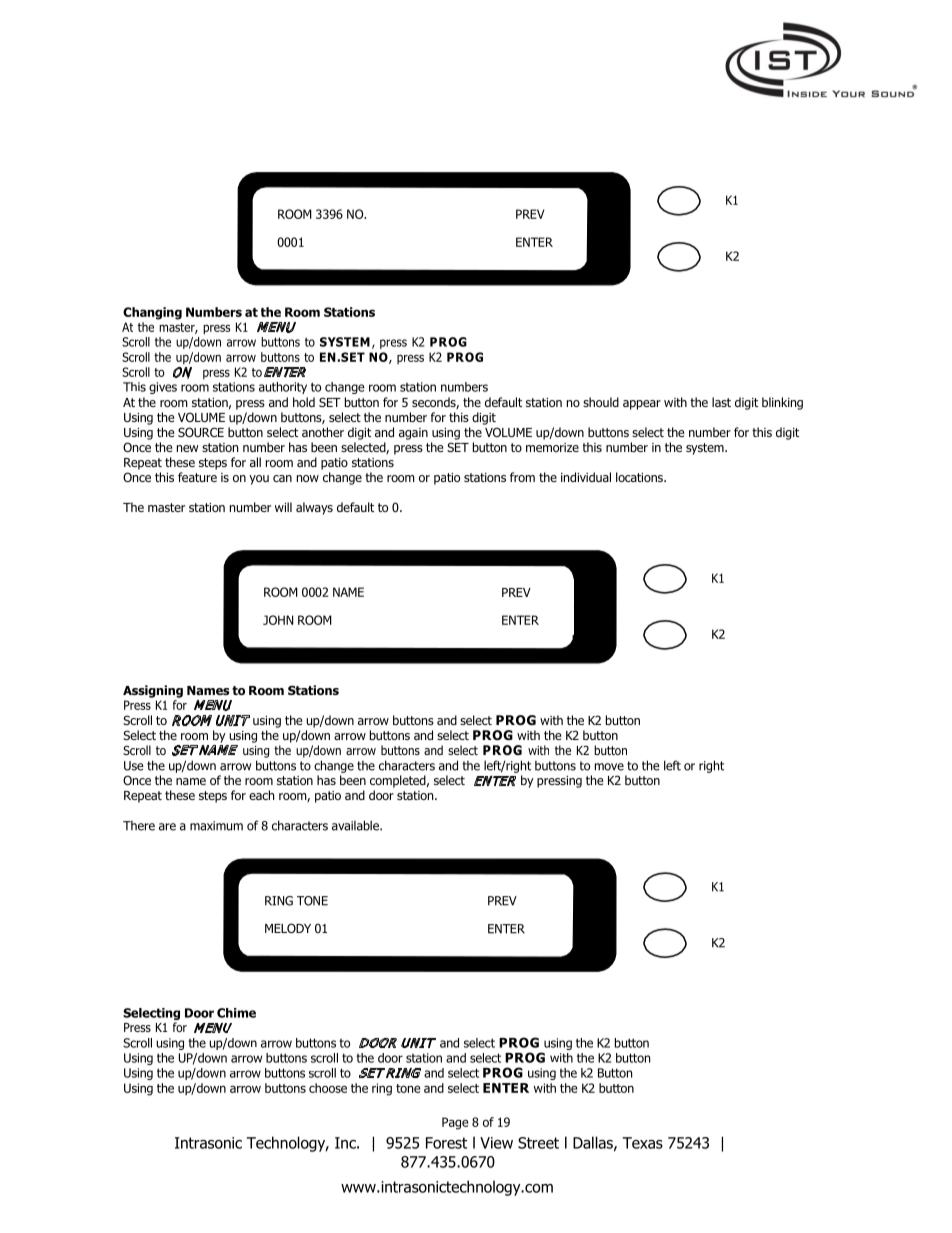  What do you see at coordinates (153, 691) in the page?
I see `Assigning` at bounding box center [153, 691].
